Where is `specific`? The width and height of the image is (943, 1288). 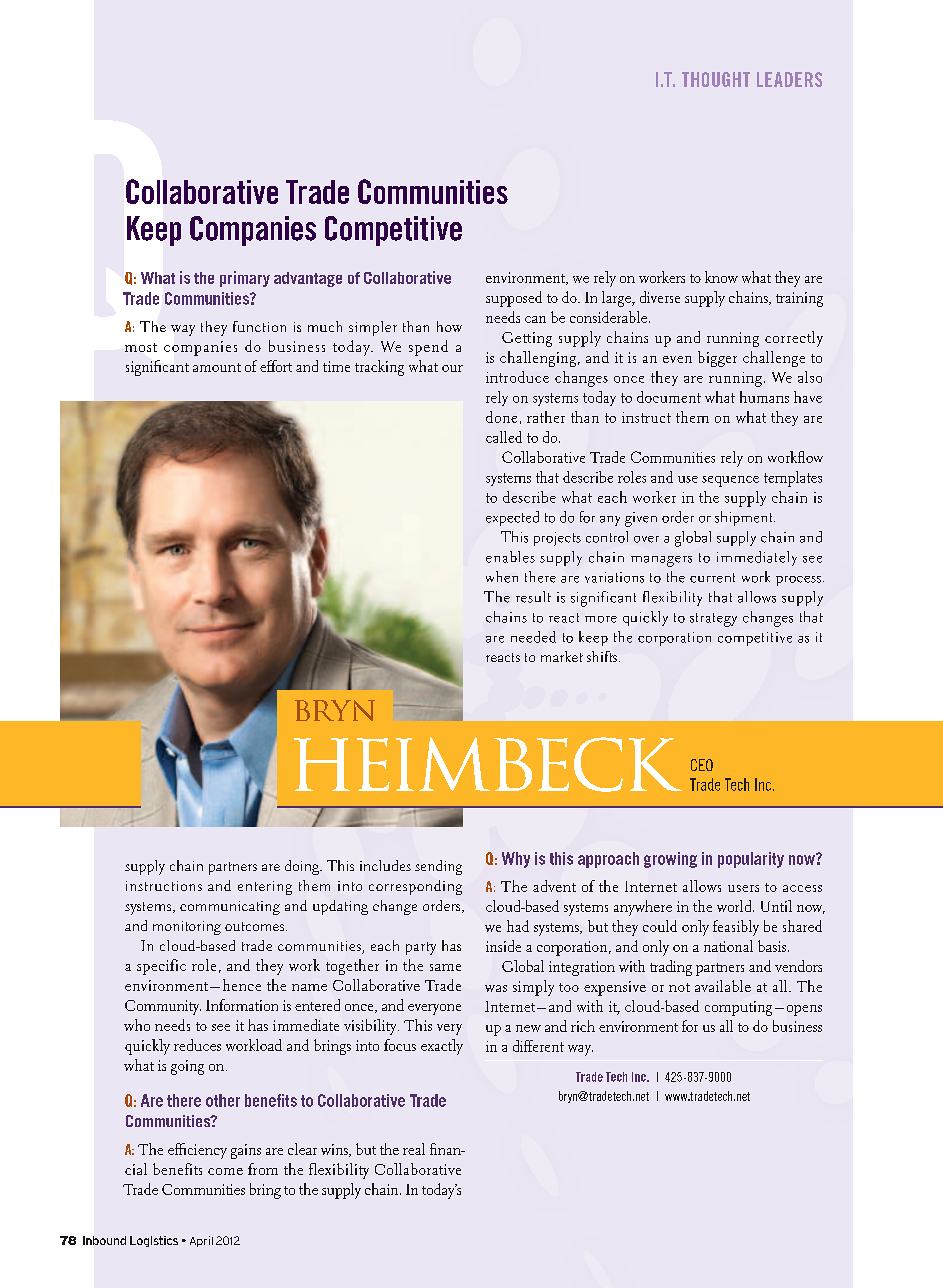 specific is located at coordinates (161, 967).
